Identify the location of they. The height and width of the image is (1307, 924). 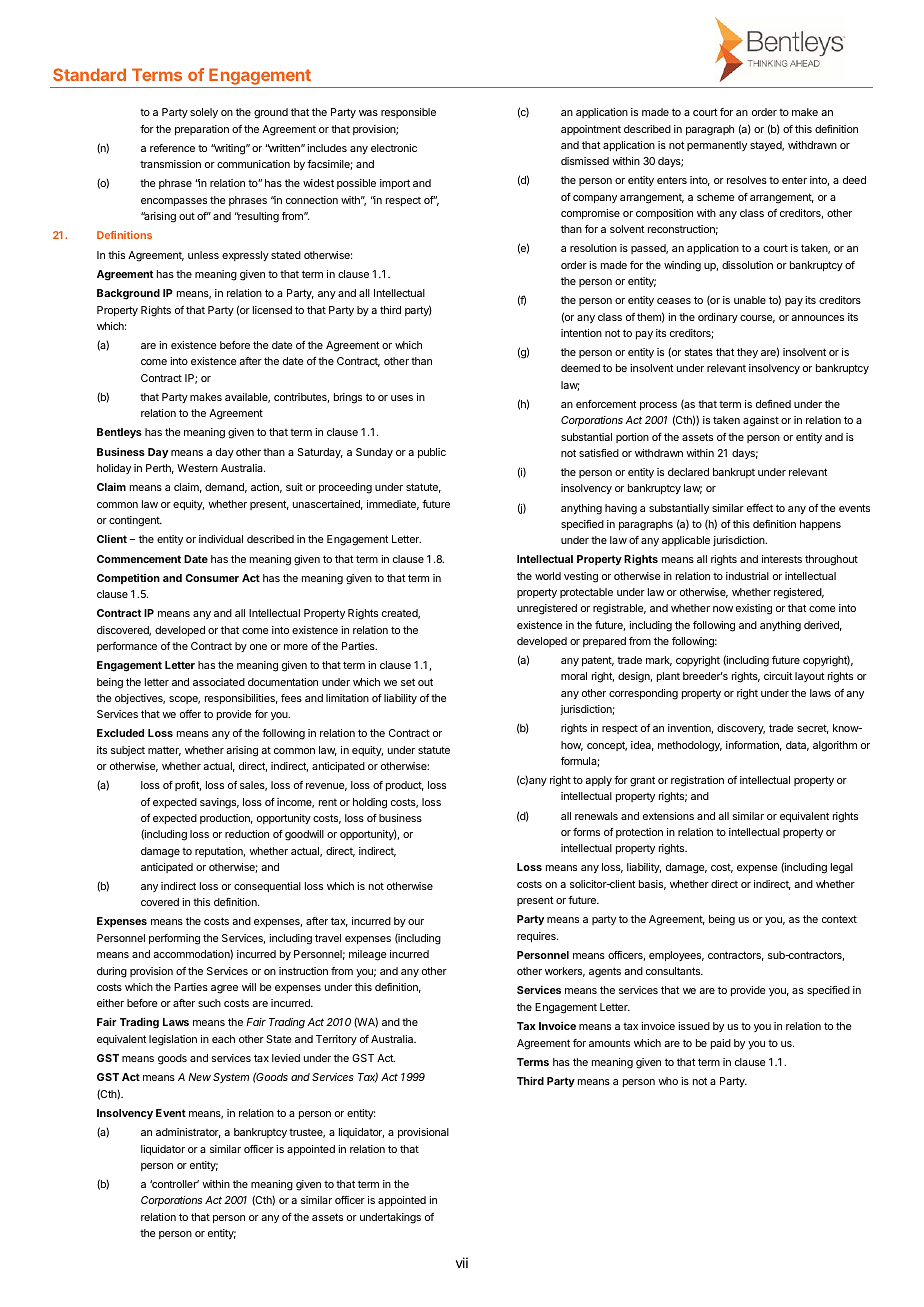
(747, 353).
